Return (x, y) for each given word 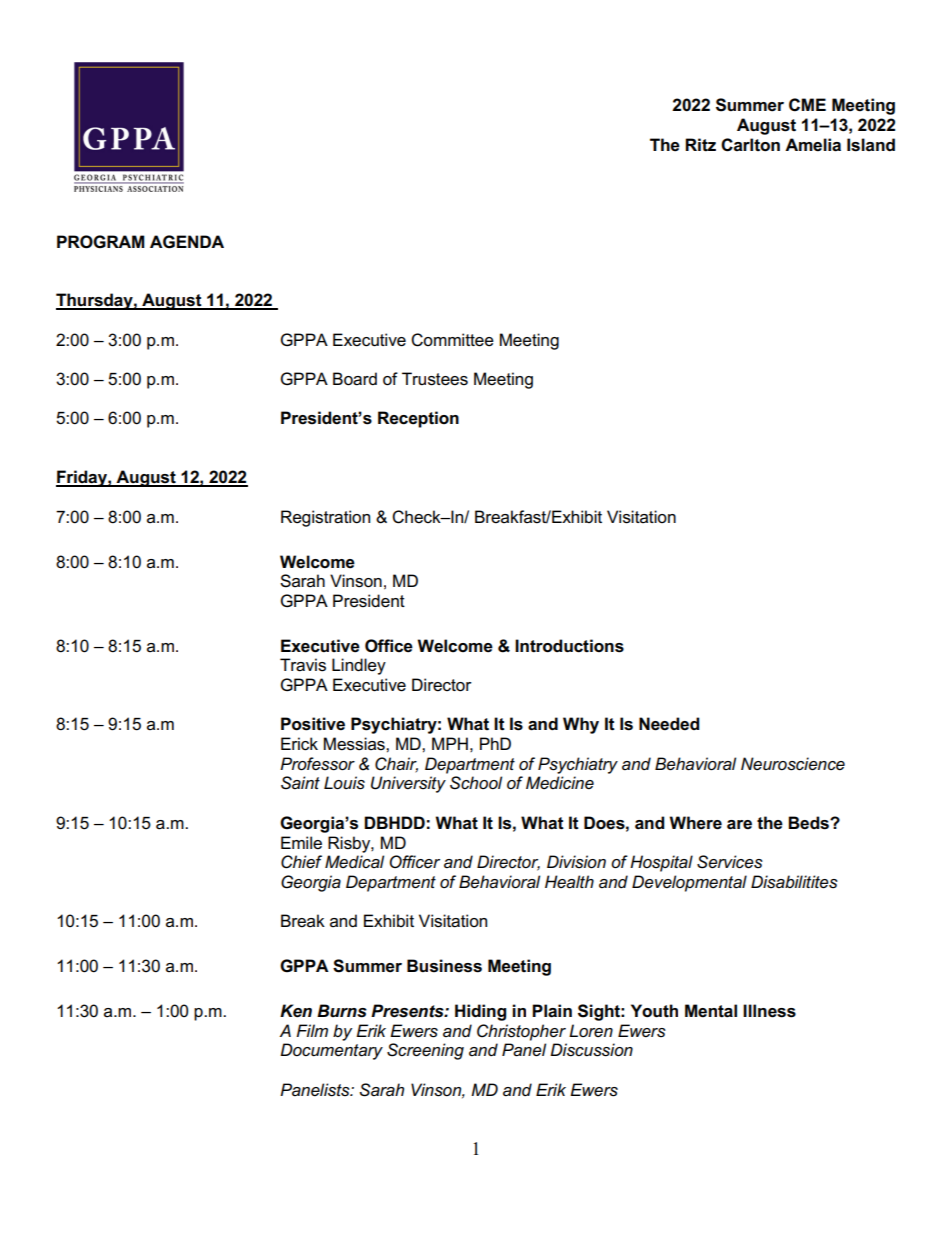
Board (355, 379)
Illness (769, 1011)
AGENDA (187, 242)
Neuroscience (793, 764)
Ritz (700, 145)
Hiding (480, 1012)
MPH (450, 743)
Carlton (750, 145)
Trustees (435, 379)
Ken (296, 1011)
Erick (299, 744)
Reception (418, 419)
